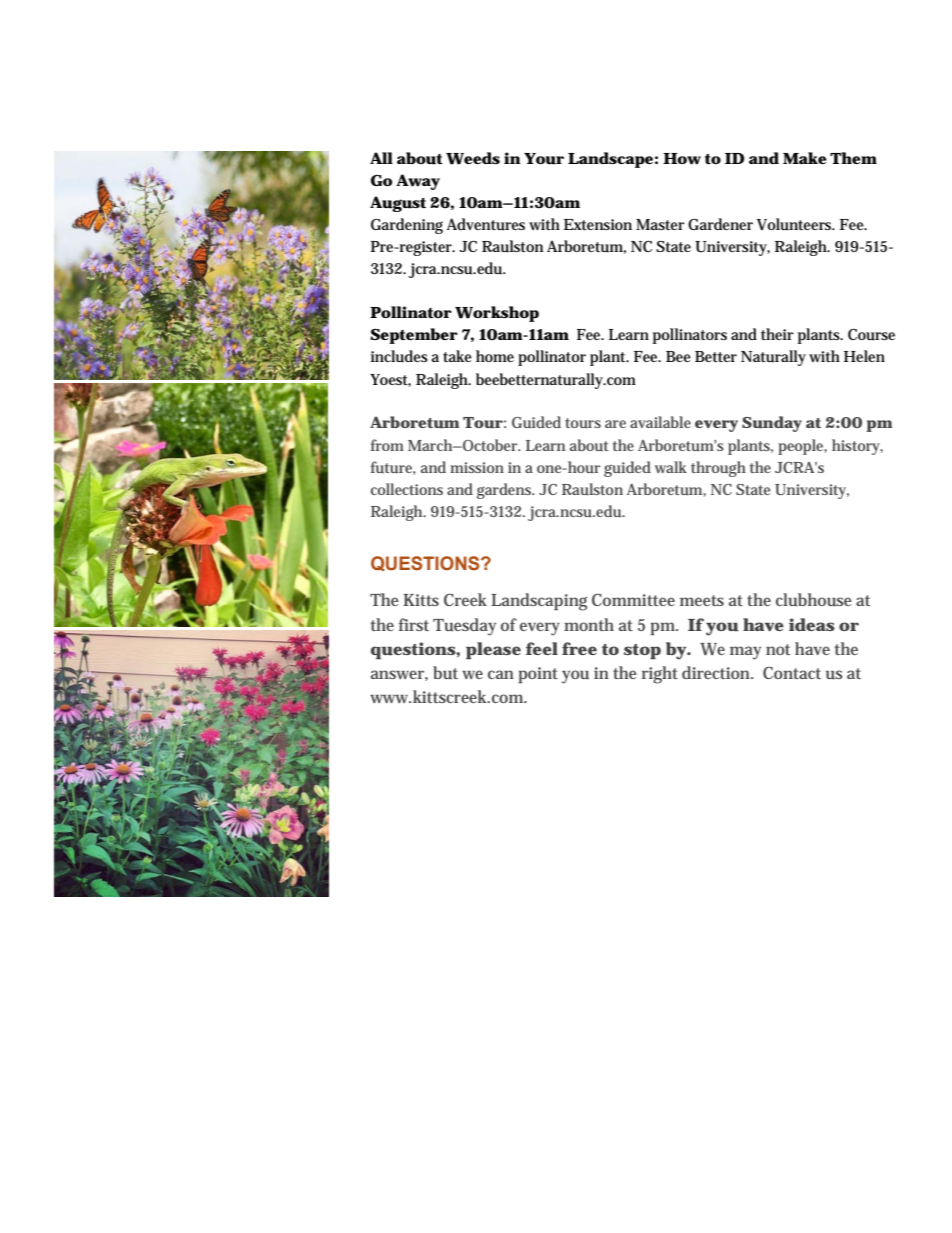 This screenshot has width=952, height=1233. What do you see at coordinates (418, 182) in the screenshot?
I see `Away` at bounding box center [418, 182].
